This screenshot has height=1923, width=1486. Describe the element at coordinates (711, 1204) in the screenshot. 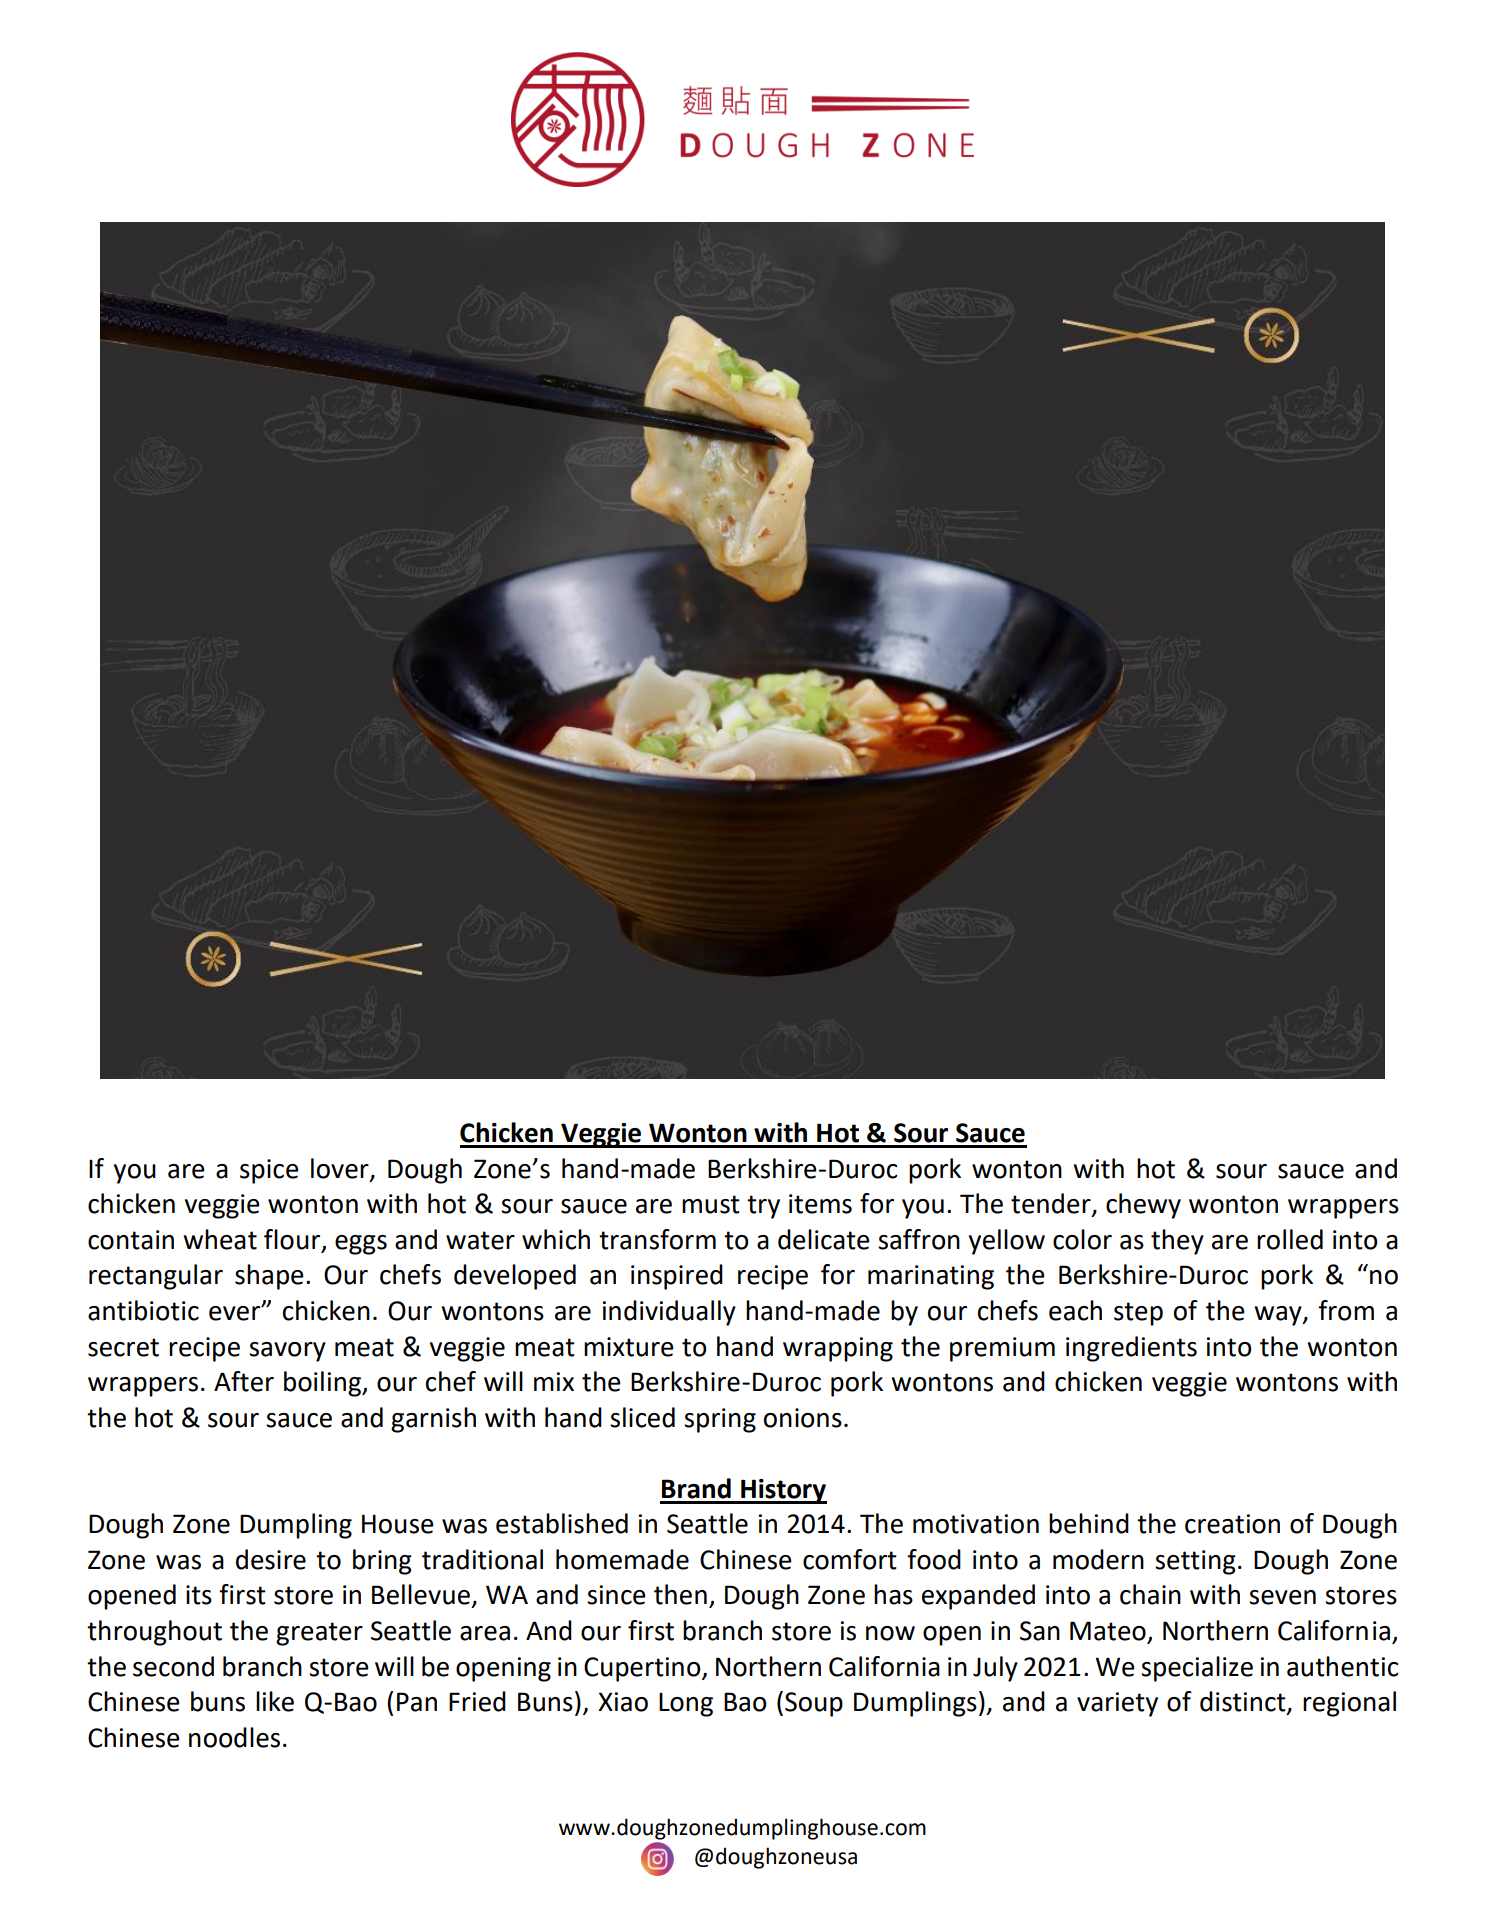

I see `must` at that location.
